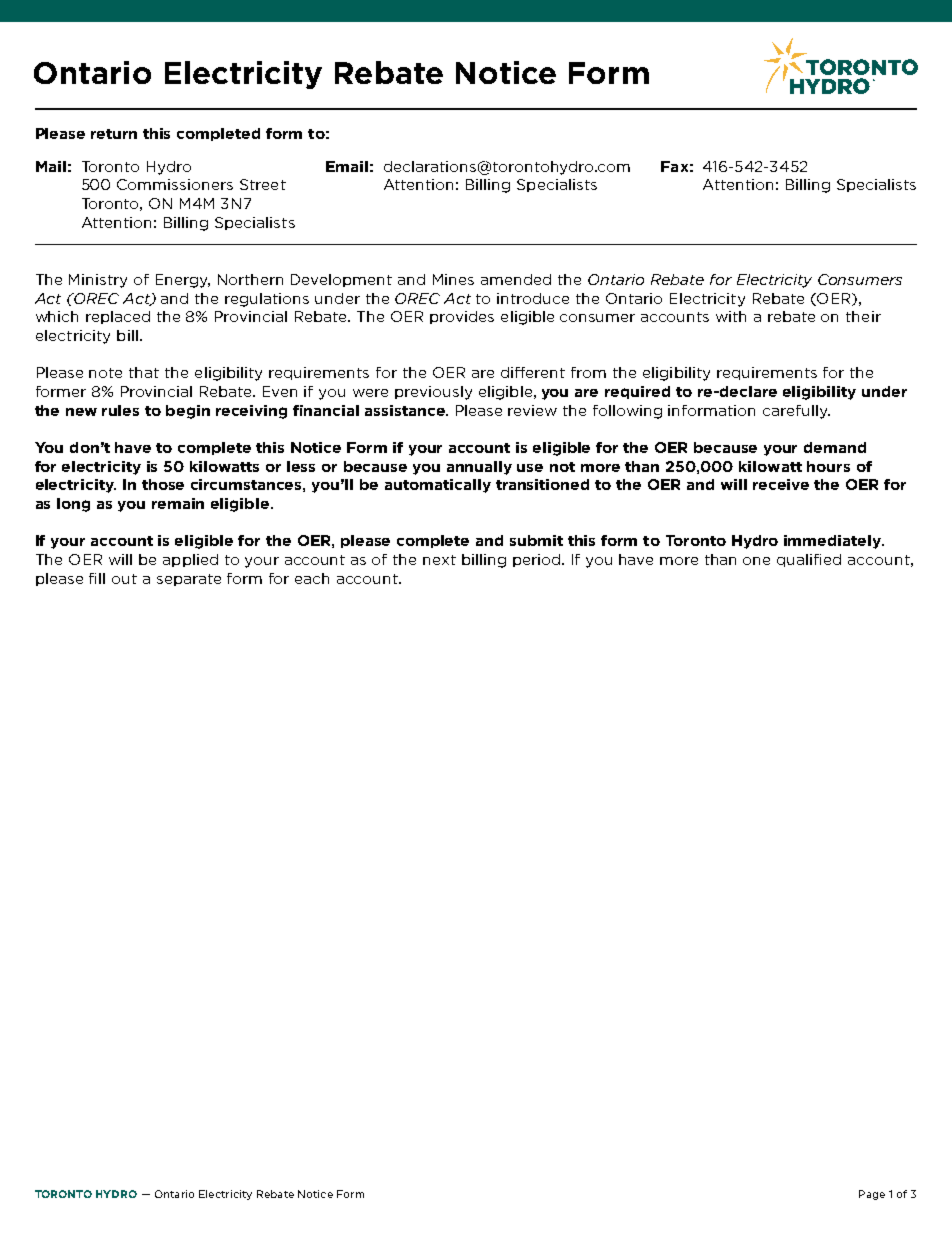 The image size is (952, 1233). I want to click on begin, so click(188, 412).
